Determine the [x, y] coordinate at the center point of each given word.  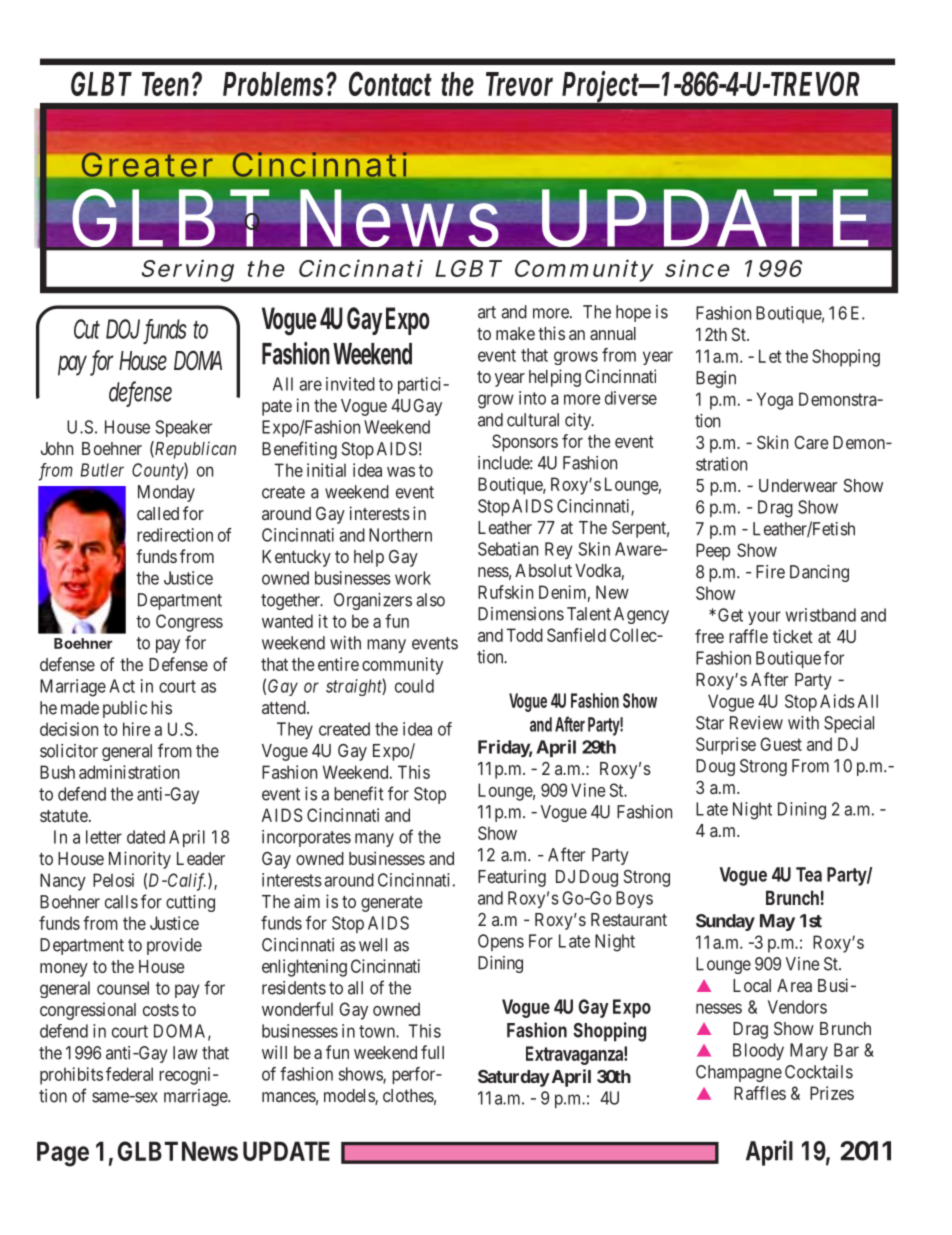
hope [633, 313]
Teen [165, 84]
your [764, 618]
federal [129, 1074]
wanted [287, 621]
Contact [390, 83]
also [430, 600]
